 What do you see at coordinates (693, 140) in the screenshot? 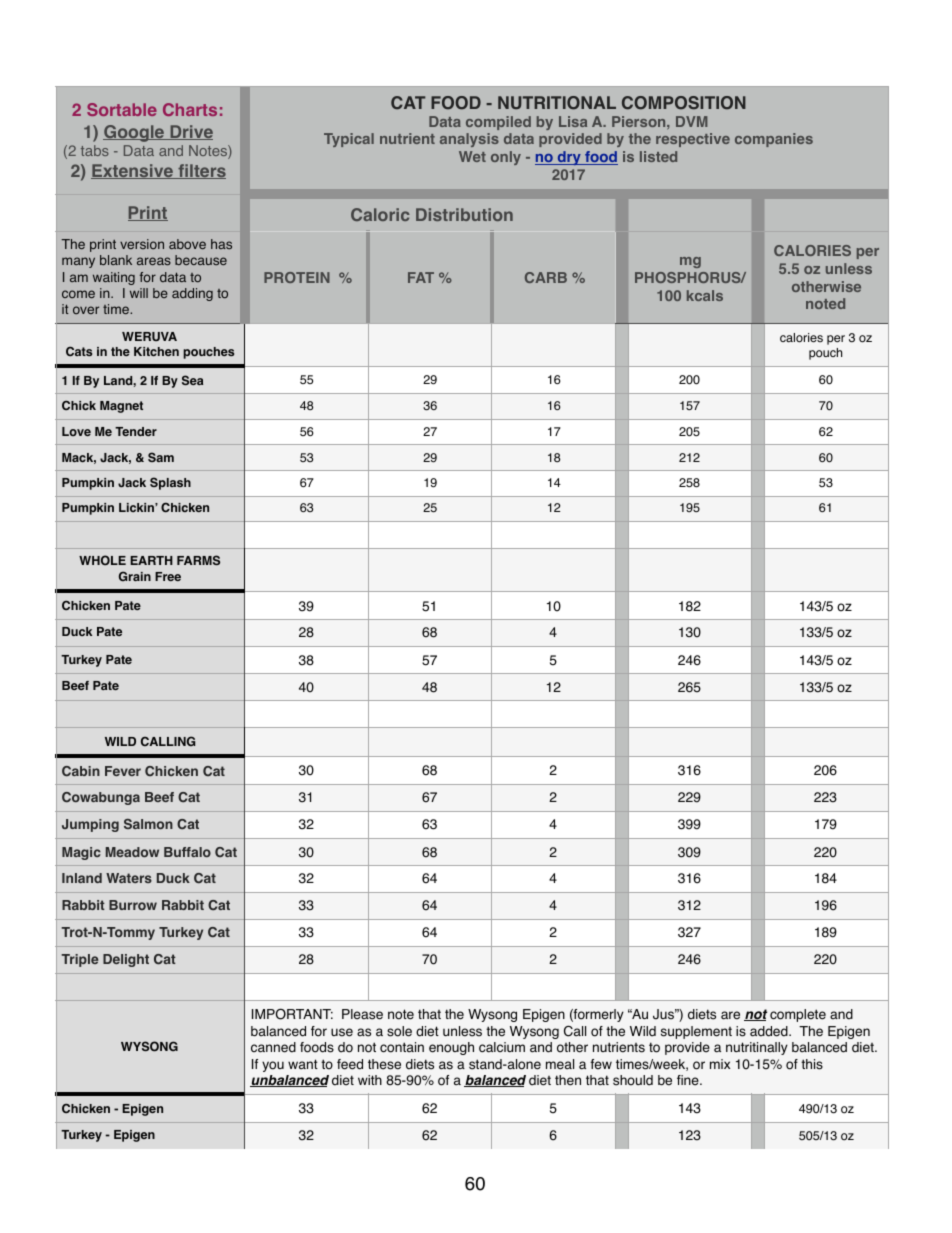
I see `respective` at bounding box center [693, 140].
